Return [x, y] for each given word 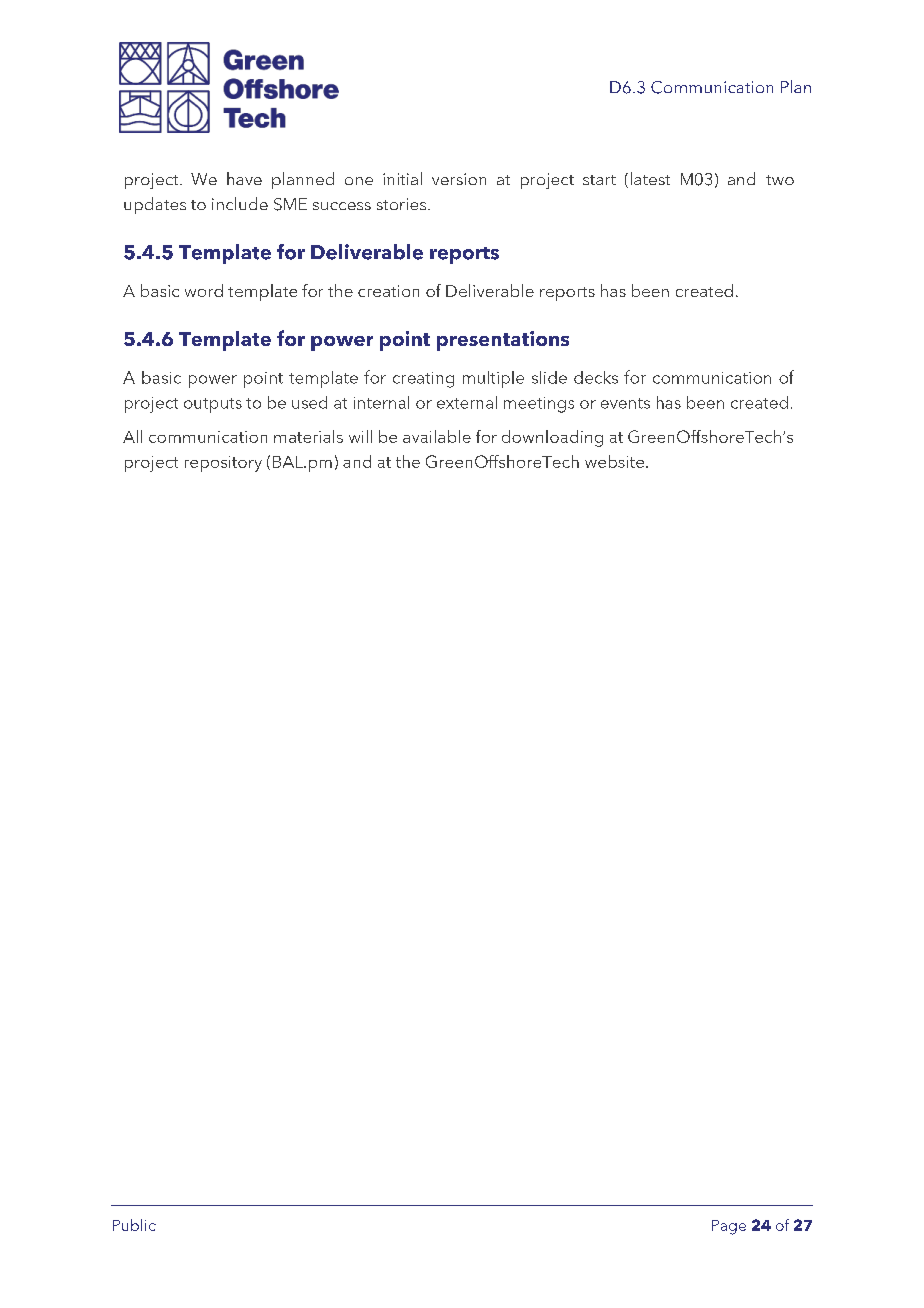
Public [134, 1225]
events [625, 403]
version [459, 179]
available [437, 436]
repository [223, 464]
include [240, 203]
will [360, 436]
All [132, 436]
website [614, 461]
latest [650, 178]
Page [729, 1227]
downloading [552, 438]
